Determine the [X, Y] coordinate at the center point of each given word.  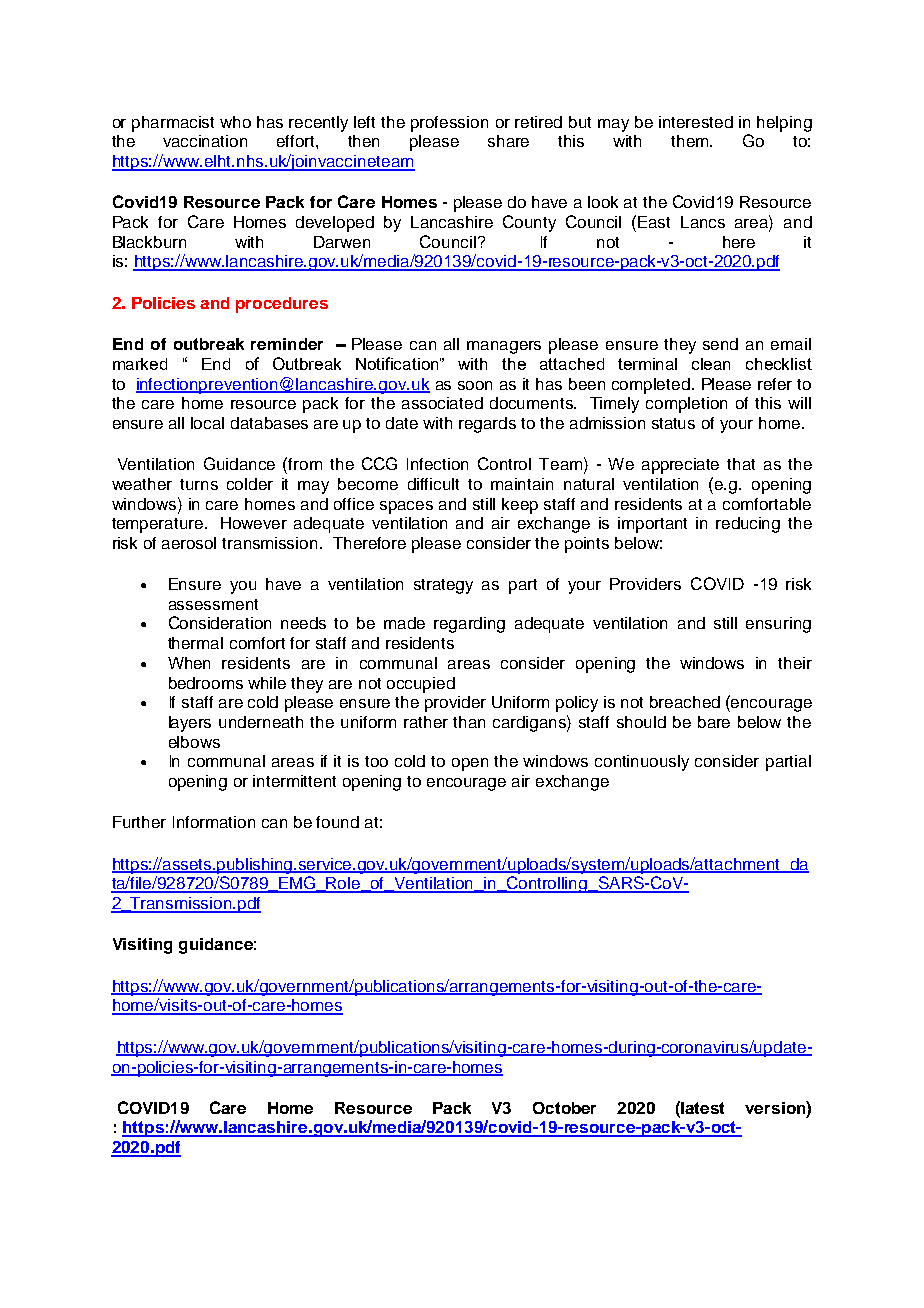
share [508, 141]
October [564, 1108]
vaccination [205, 141]
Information [214, 822]
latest [702, 1108]
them [691, 141]
